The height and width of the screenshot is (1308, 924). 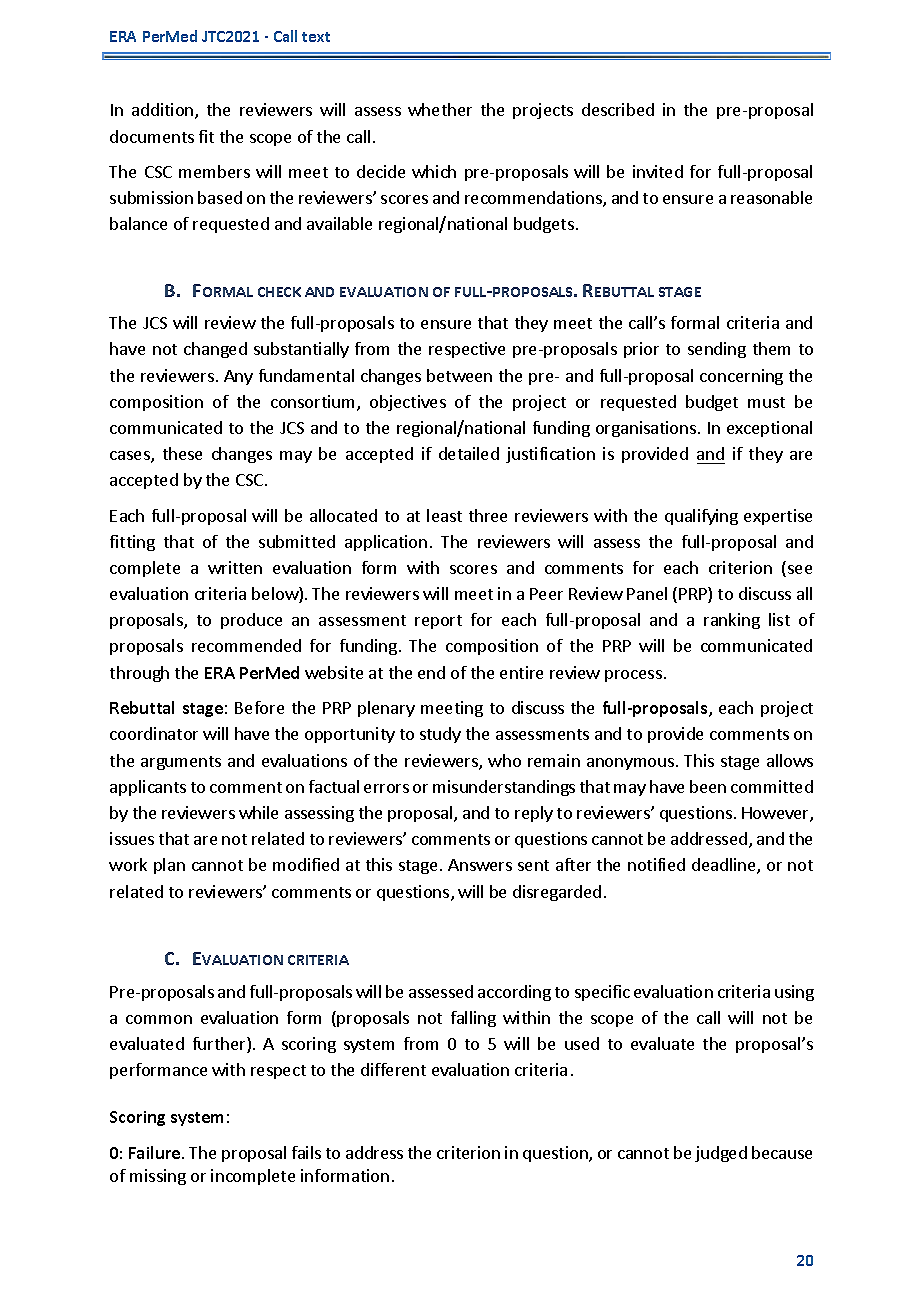 What do you see at coordinates (164, 111) in the screenshot?
I see `addition` at bounding box center [164, 111].
